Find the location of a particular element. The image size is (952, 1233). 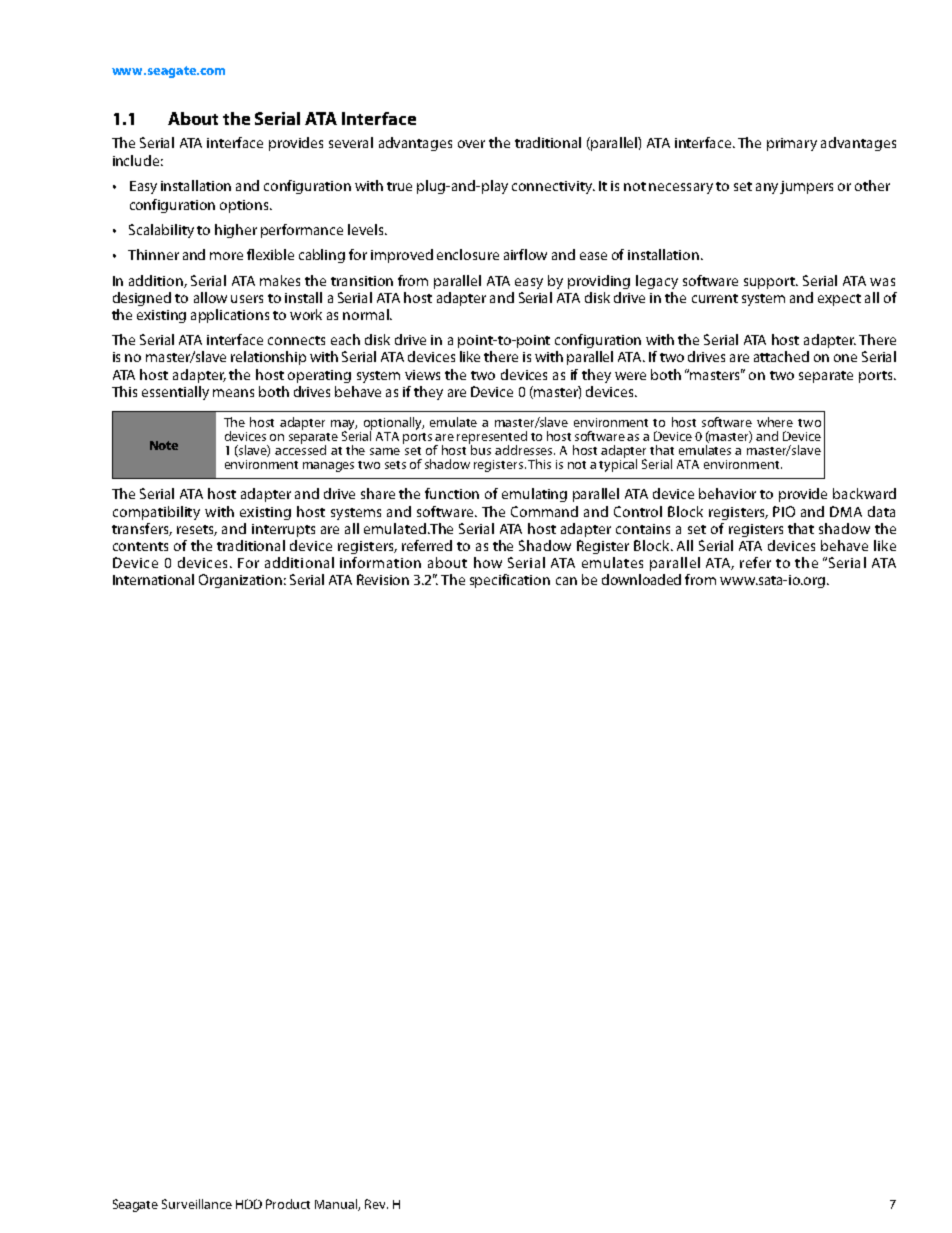

Product is located at coordinates (288, 1204).
